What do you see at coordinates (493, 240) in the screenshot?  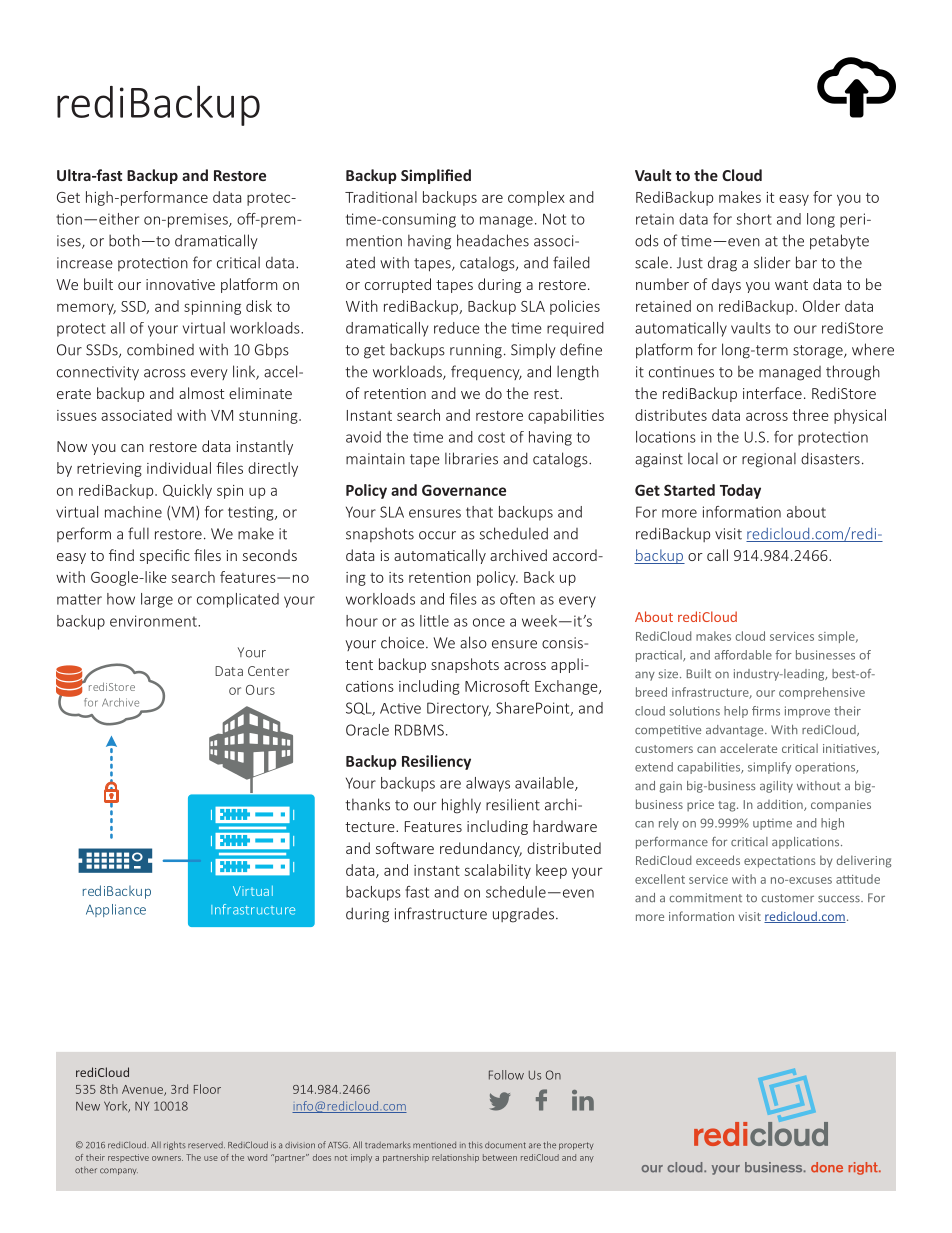 I see `headaches` at bounding box center [493, 240].
